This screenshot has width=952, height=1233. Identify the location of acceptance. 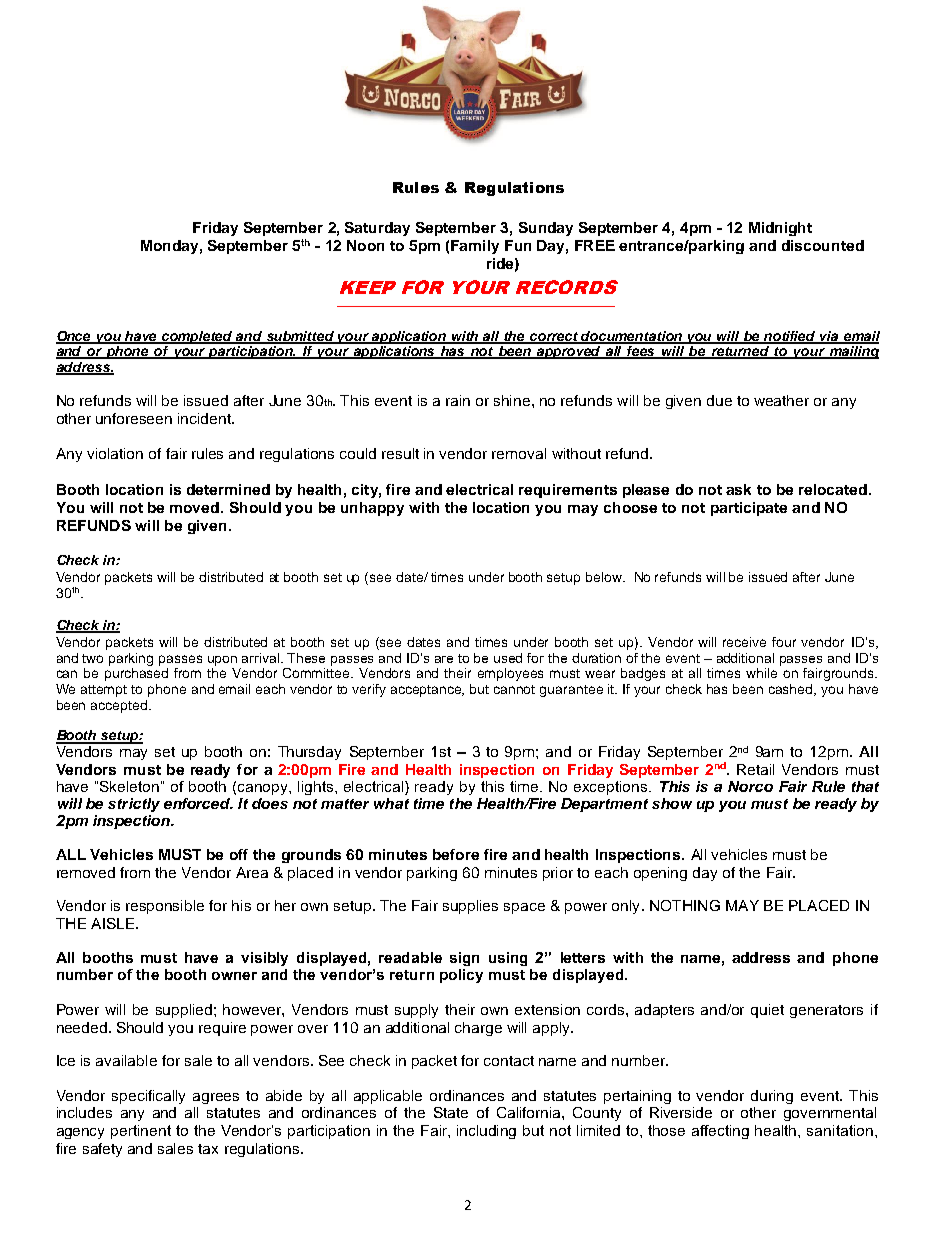
(427, 691).
